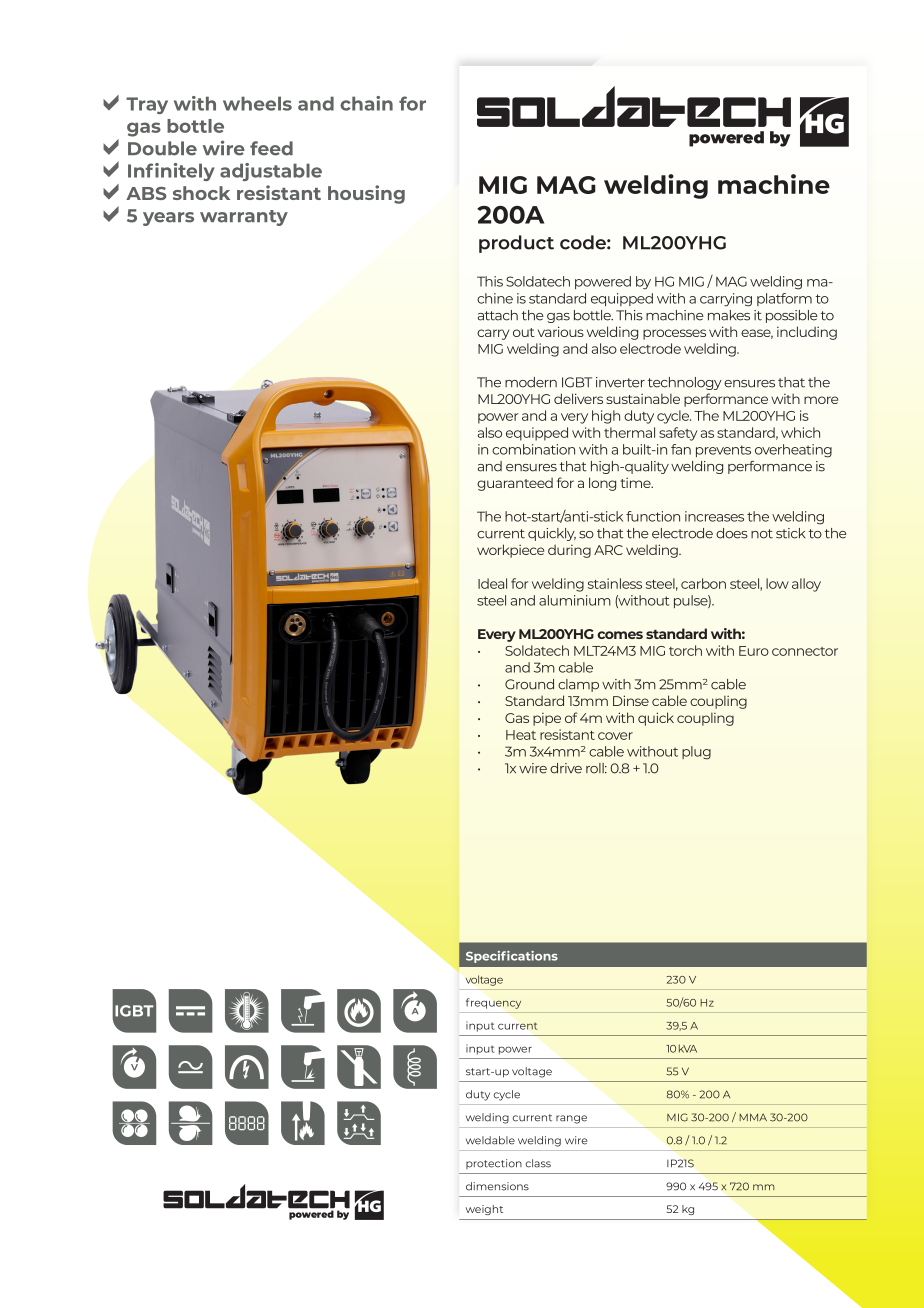 This screenshot has height=1308, width=924. Describe the element at coordinates (696, 753) in the screenshot. I see `plug` at that location.
